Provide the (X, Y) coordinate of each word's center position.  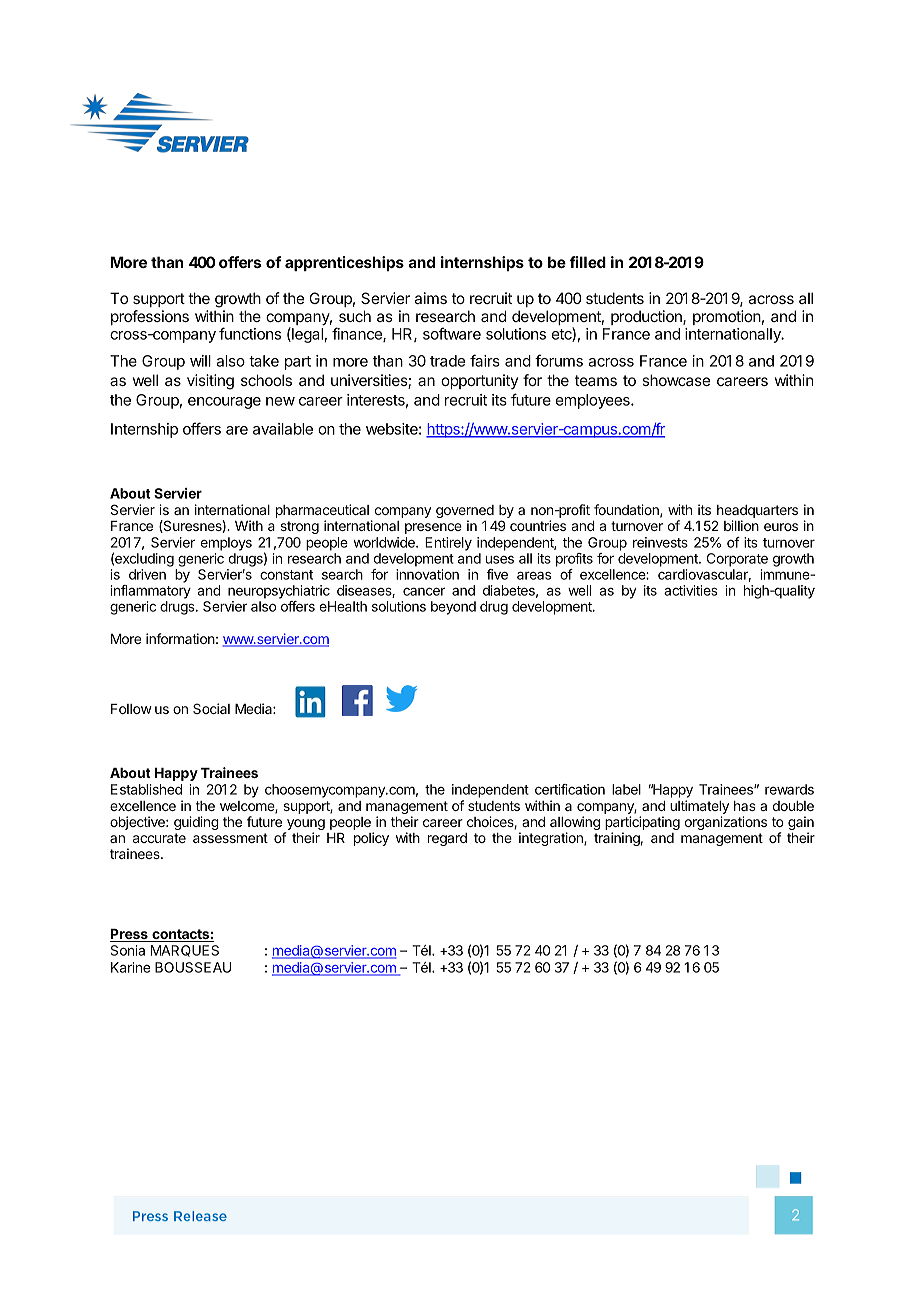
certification (570, 789)
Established (146, 789)
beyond (453, 608)
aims (431, 298)
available (283, 429)
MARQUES (185, 951)
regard (447, 839)
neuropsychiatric (279, 592)
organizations (726, 823)
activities (691, 590)
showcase (676, 380)
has (745, 806)
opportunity (479, 381)
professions (150, 317)
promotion (727, 317)
